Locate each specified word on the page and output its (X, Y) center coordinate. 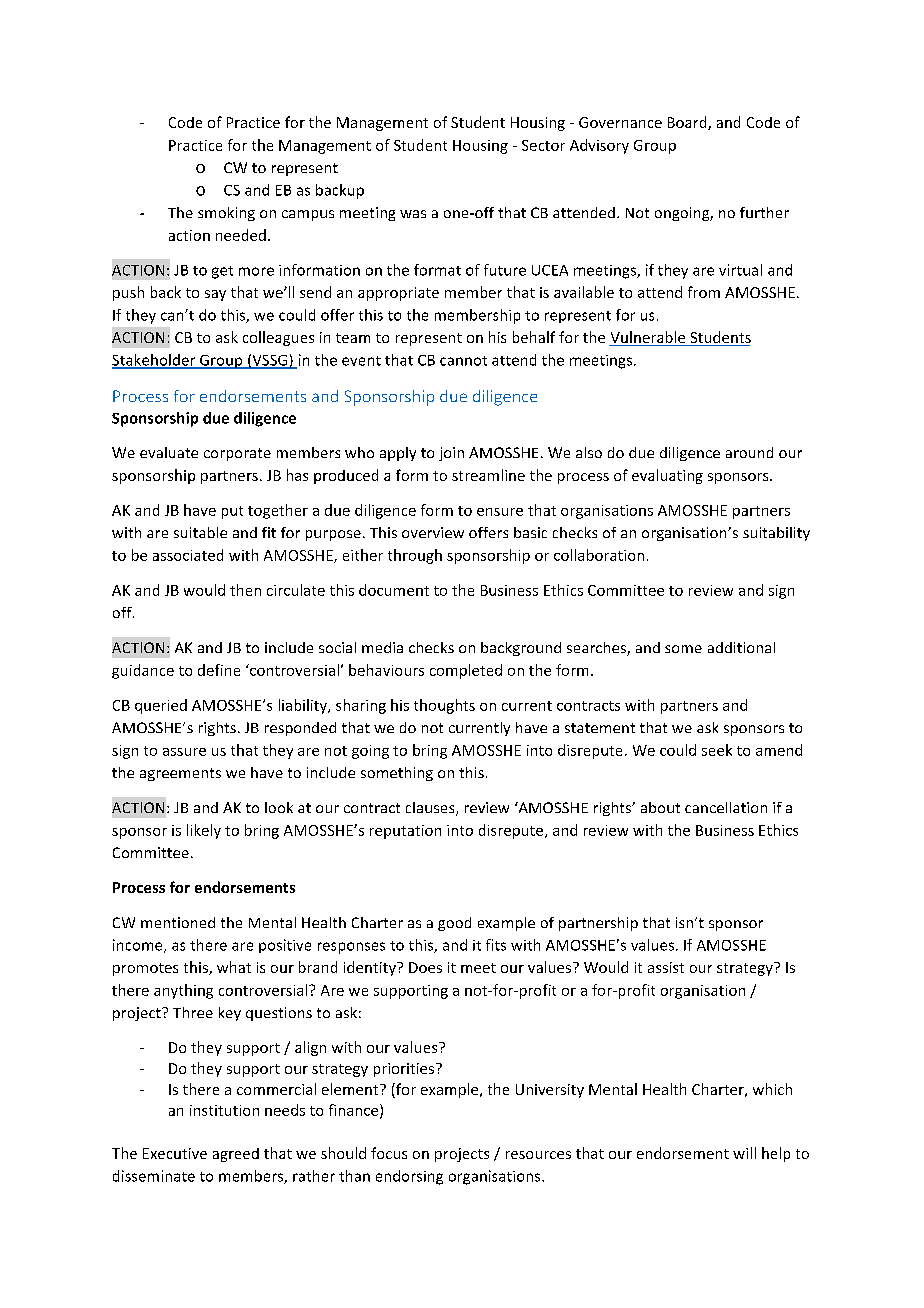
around (749, 452)
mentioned (178, 922)
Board (688, 123)
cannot (463, 361)
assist (666, 967)
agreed (236, 1155)
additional (741, 647)
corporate (237, 454)
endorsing (409, 1177)
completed (466, 671)
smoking (226, 214)
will (744, 1153)
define (219, 670)
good (454, 924)
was (413, 214)
